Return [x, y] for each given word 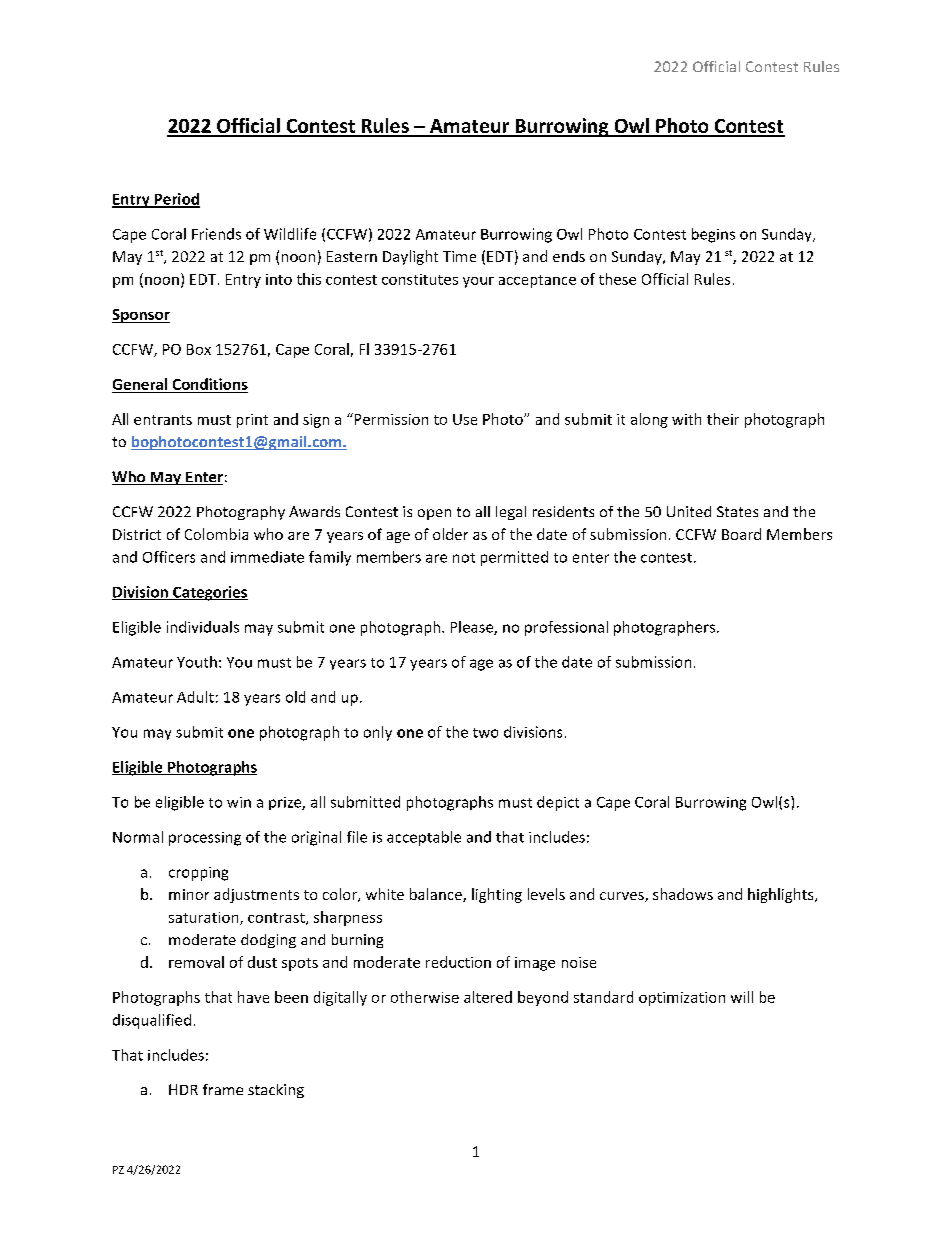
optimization [682, 999]
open [434, 514]
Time [459, 256]
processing [205, 839]
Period [176, 200]
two [485, 733]
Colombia [216, 534]
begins [713, 235]
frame [223, 1089]
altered [488, 997]
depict [558, 803]
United [689, 511]
